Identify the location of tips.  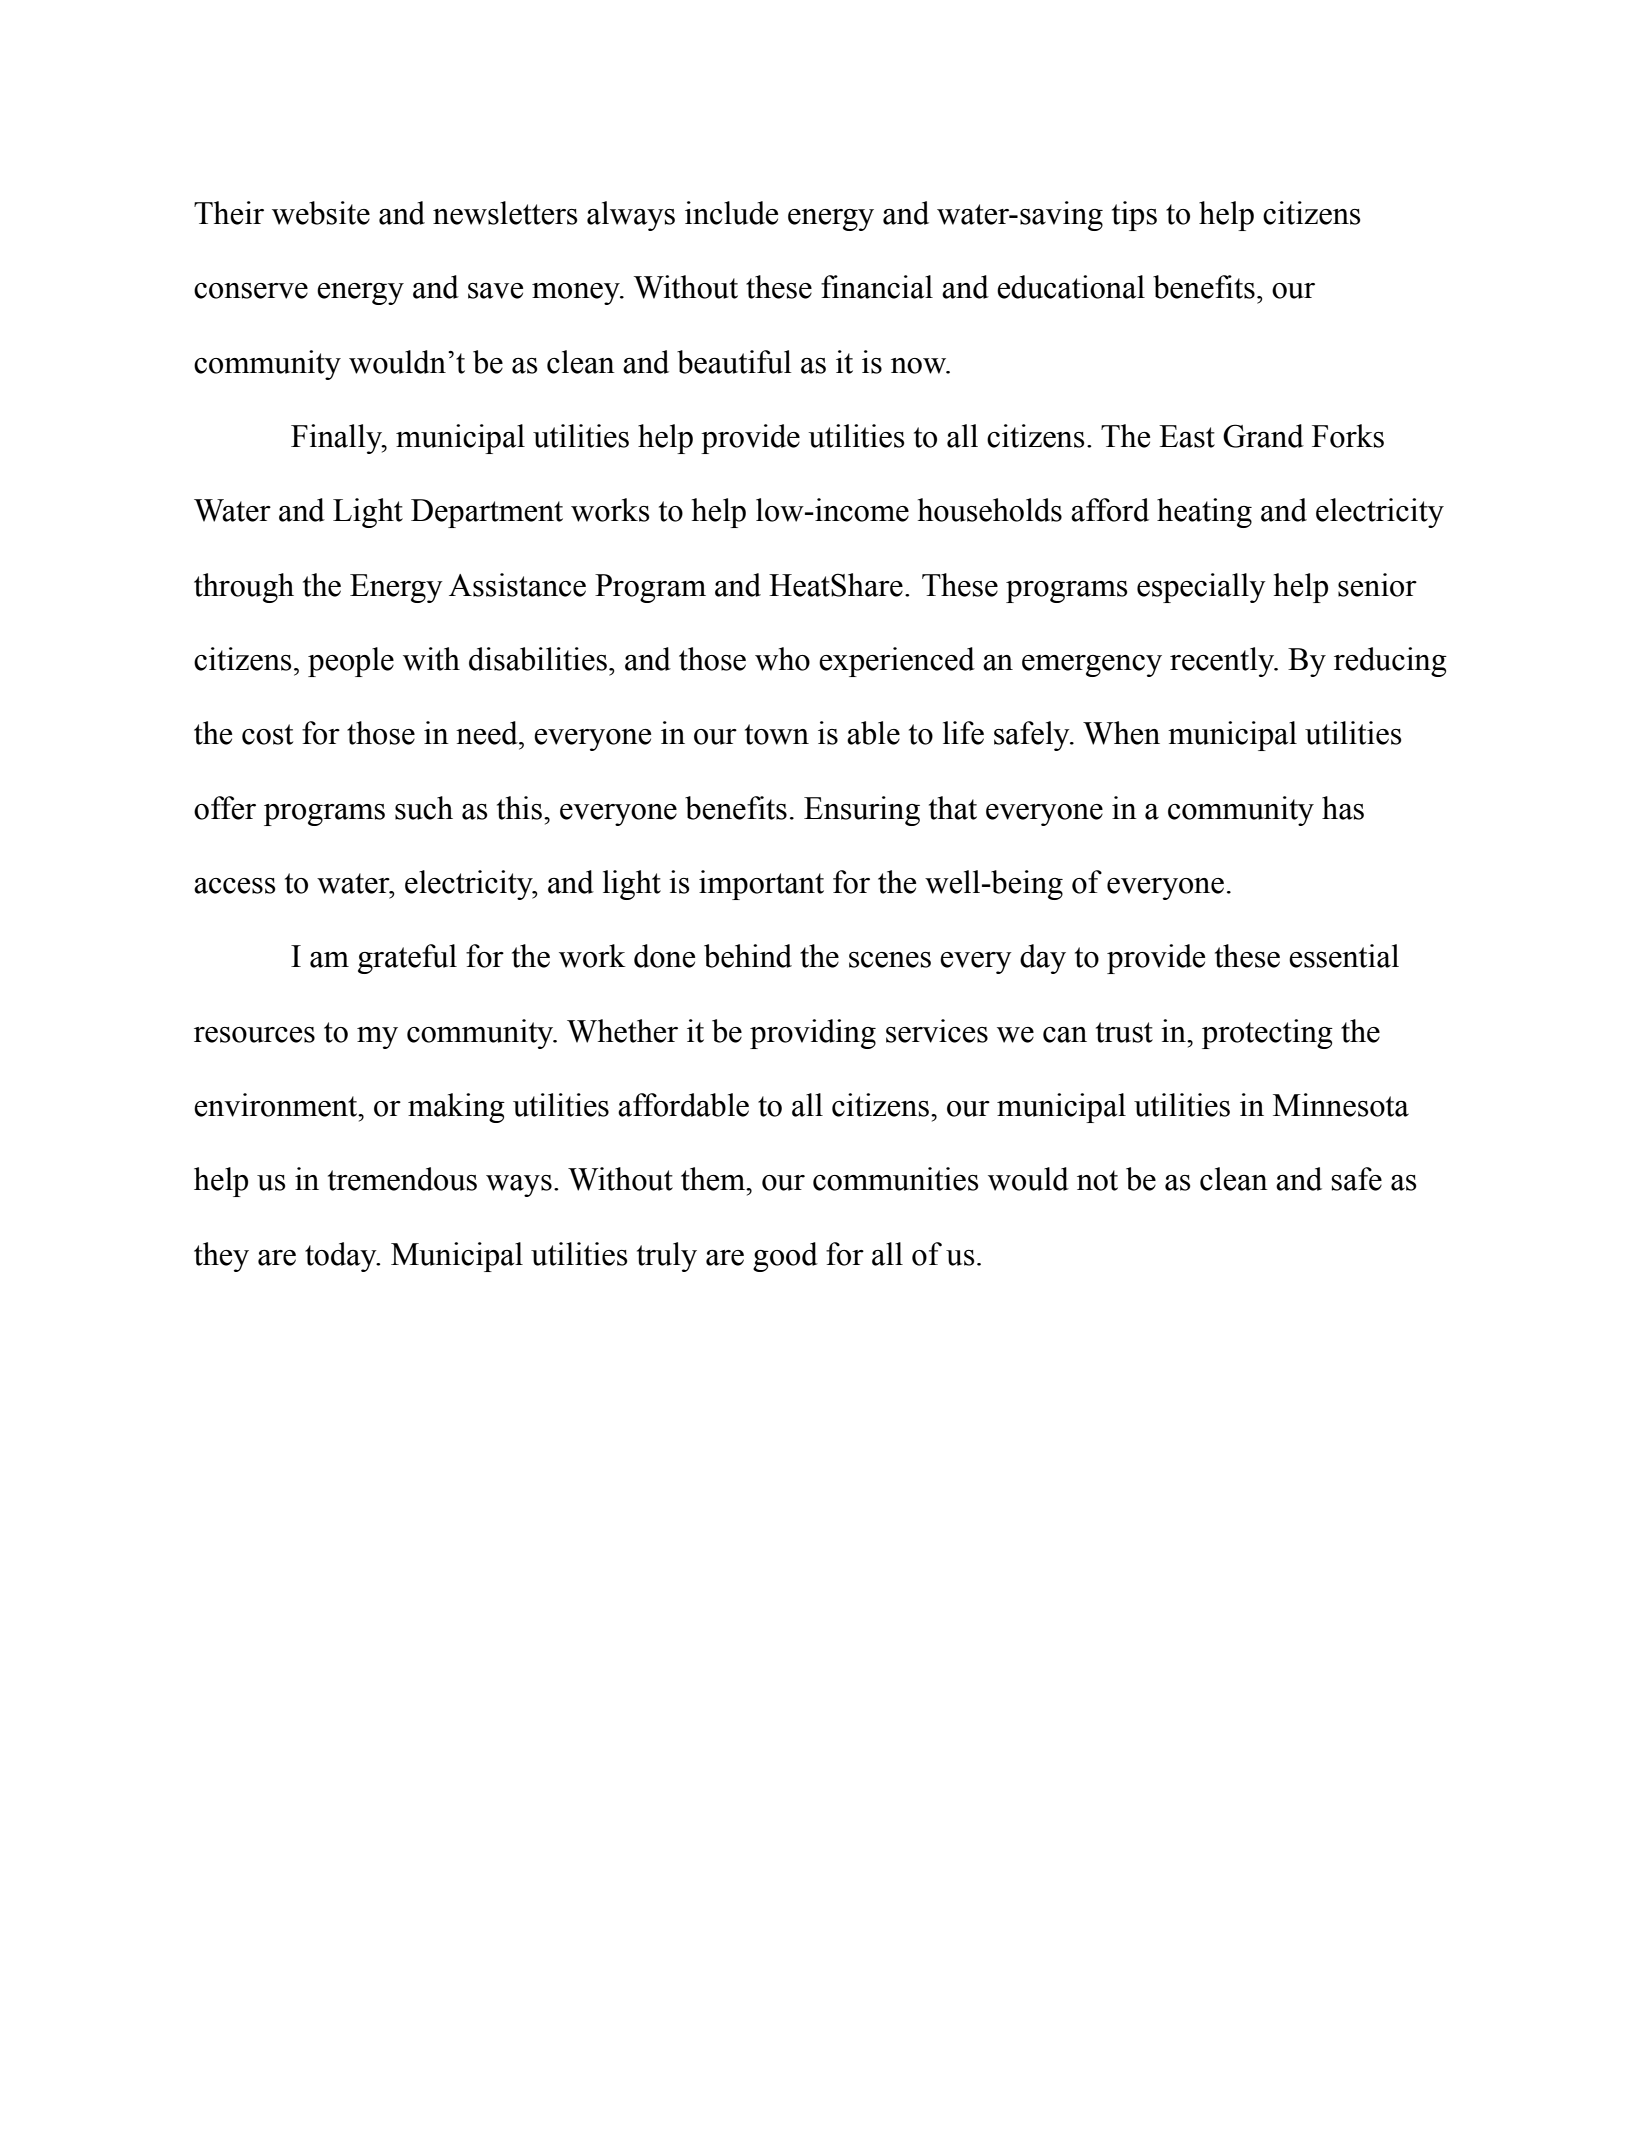
(1134, 216).
